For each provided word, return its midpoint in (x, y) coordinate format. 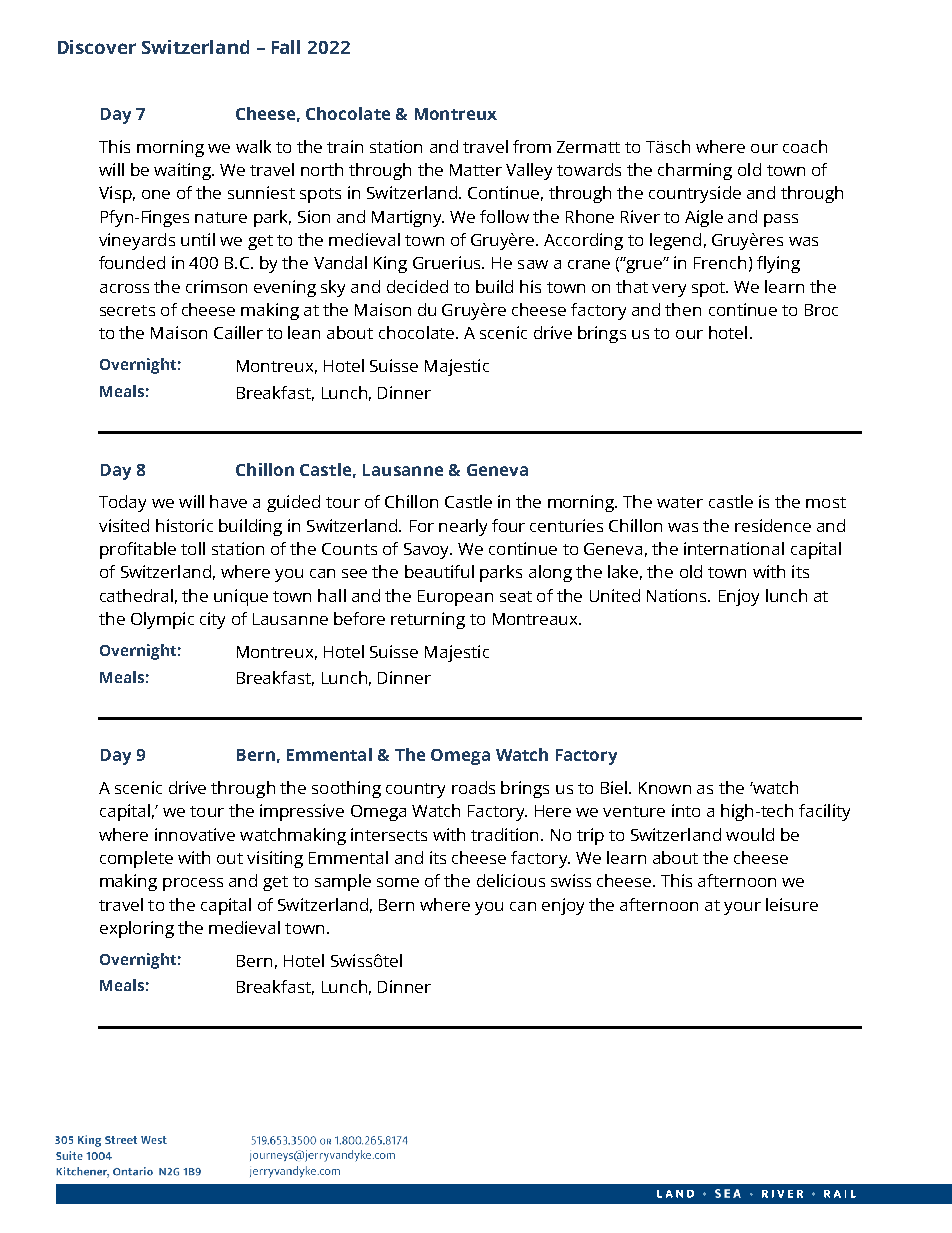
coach (805, 146)
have (228, 501)
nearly (463, 527)
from (532, 146)
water (680, 502)
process (193, 884)
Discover (97, 47)
